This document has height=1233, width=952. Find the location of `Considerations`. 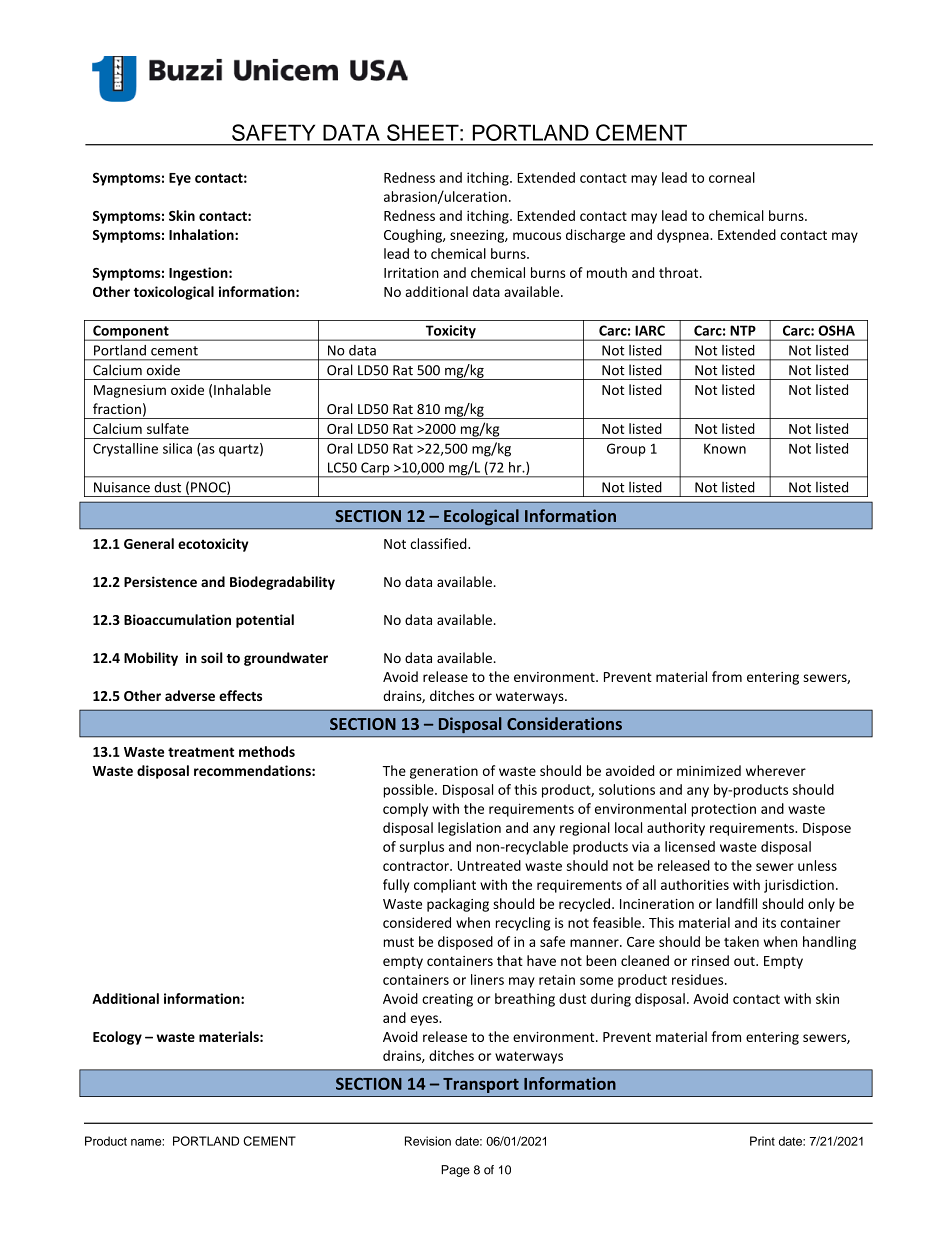

Considerations is located at coordinates (564, 723).
